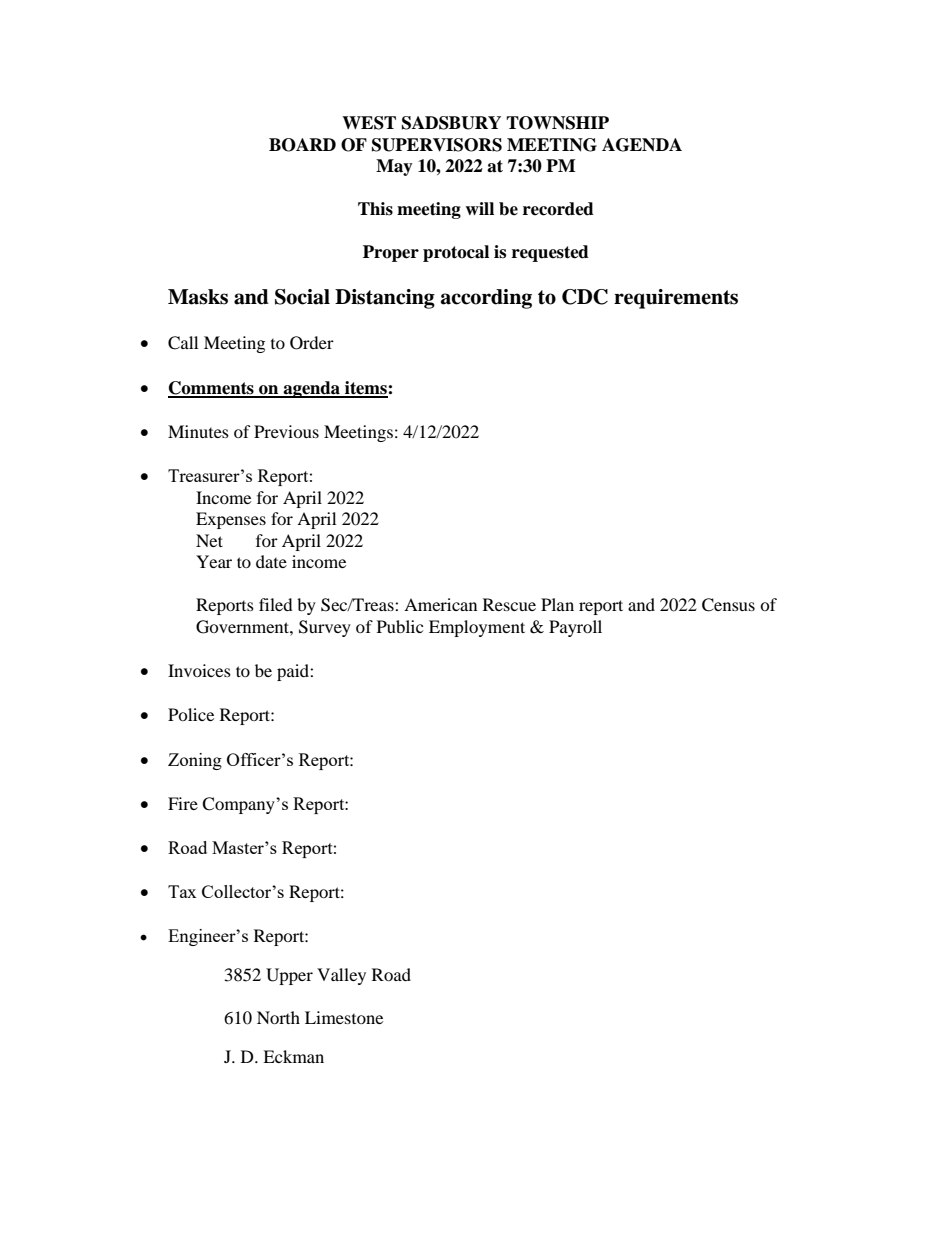 Image resolution: width=952 pixels, height=1233 pixels. Describe the element at coordinates (341, 976) in the page. I see `Valley` at that location.
